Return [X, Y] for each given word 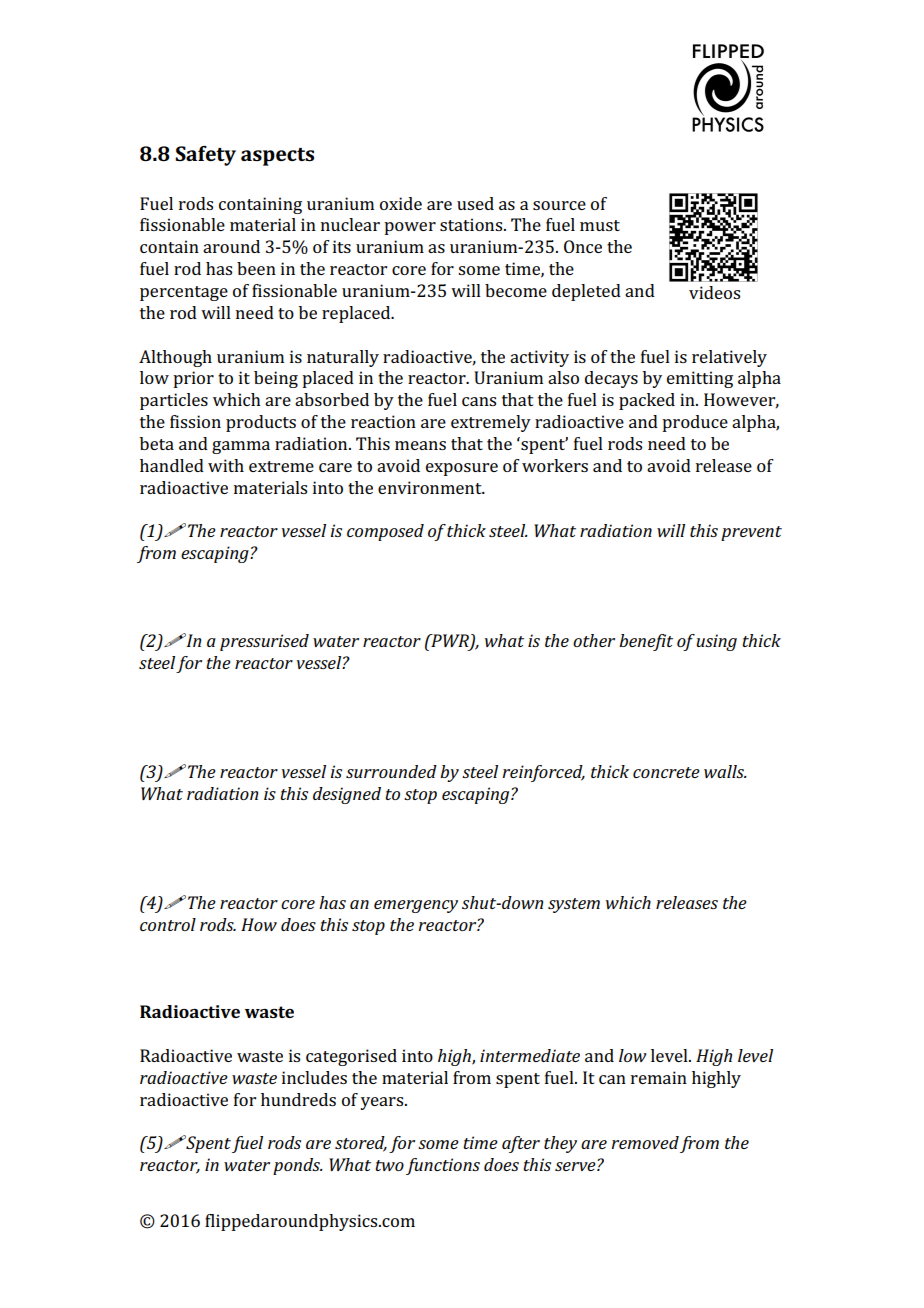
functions [443, 1166]
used [475, 203]
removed [645, 1142]
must [600, 225]
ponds [298, 1166]
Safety [205, 156]
